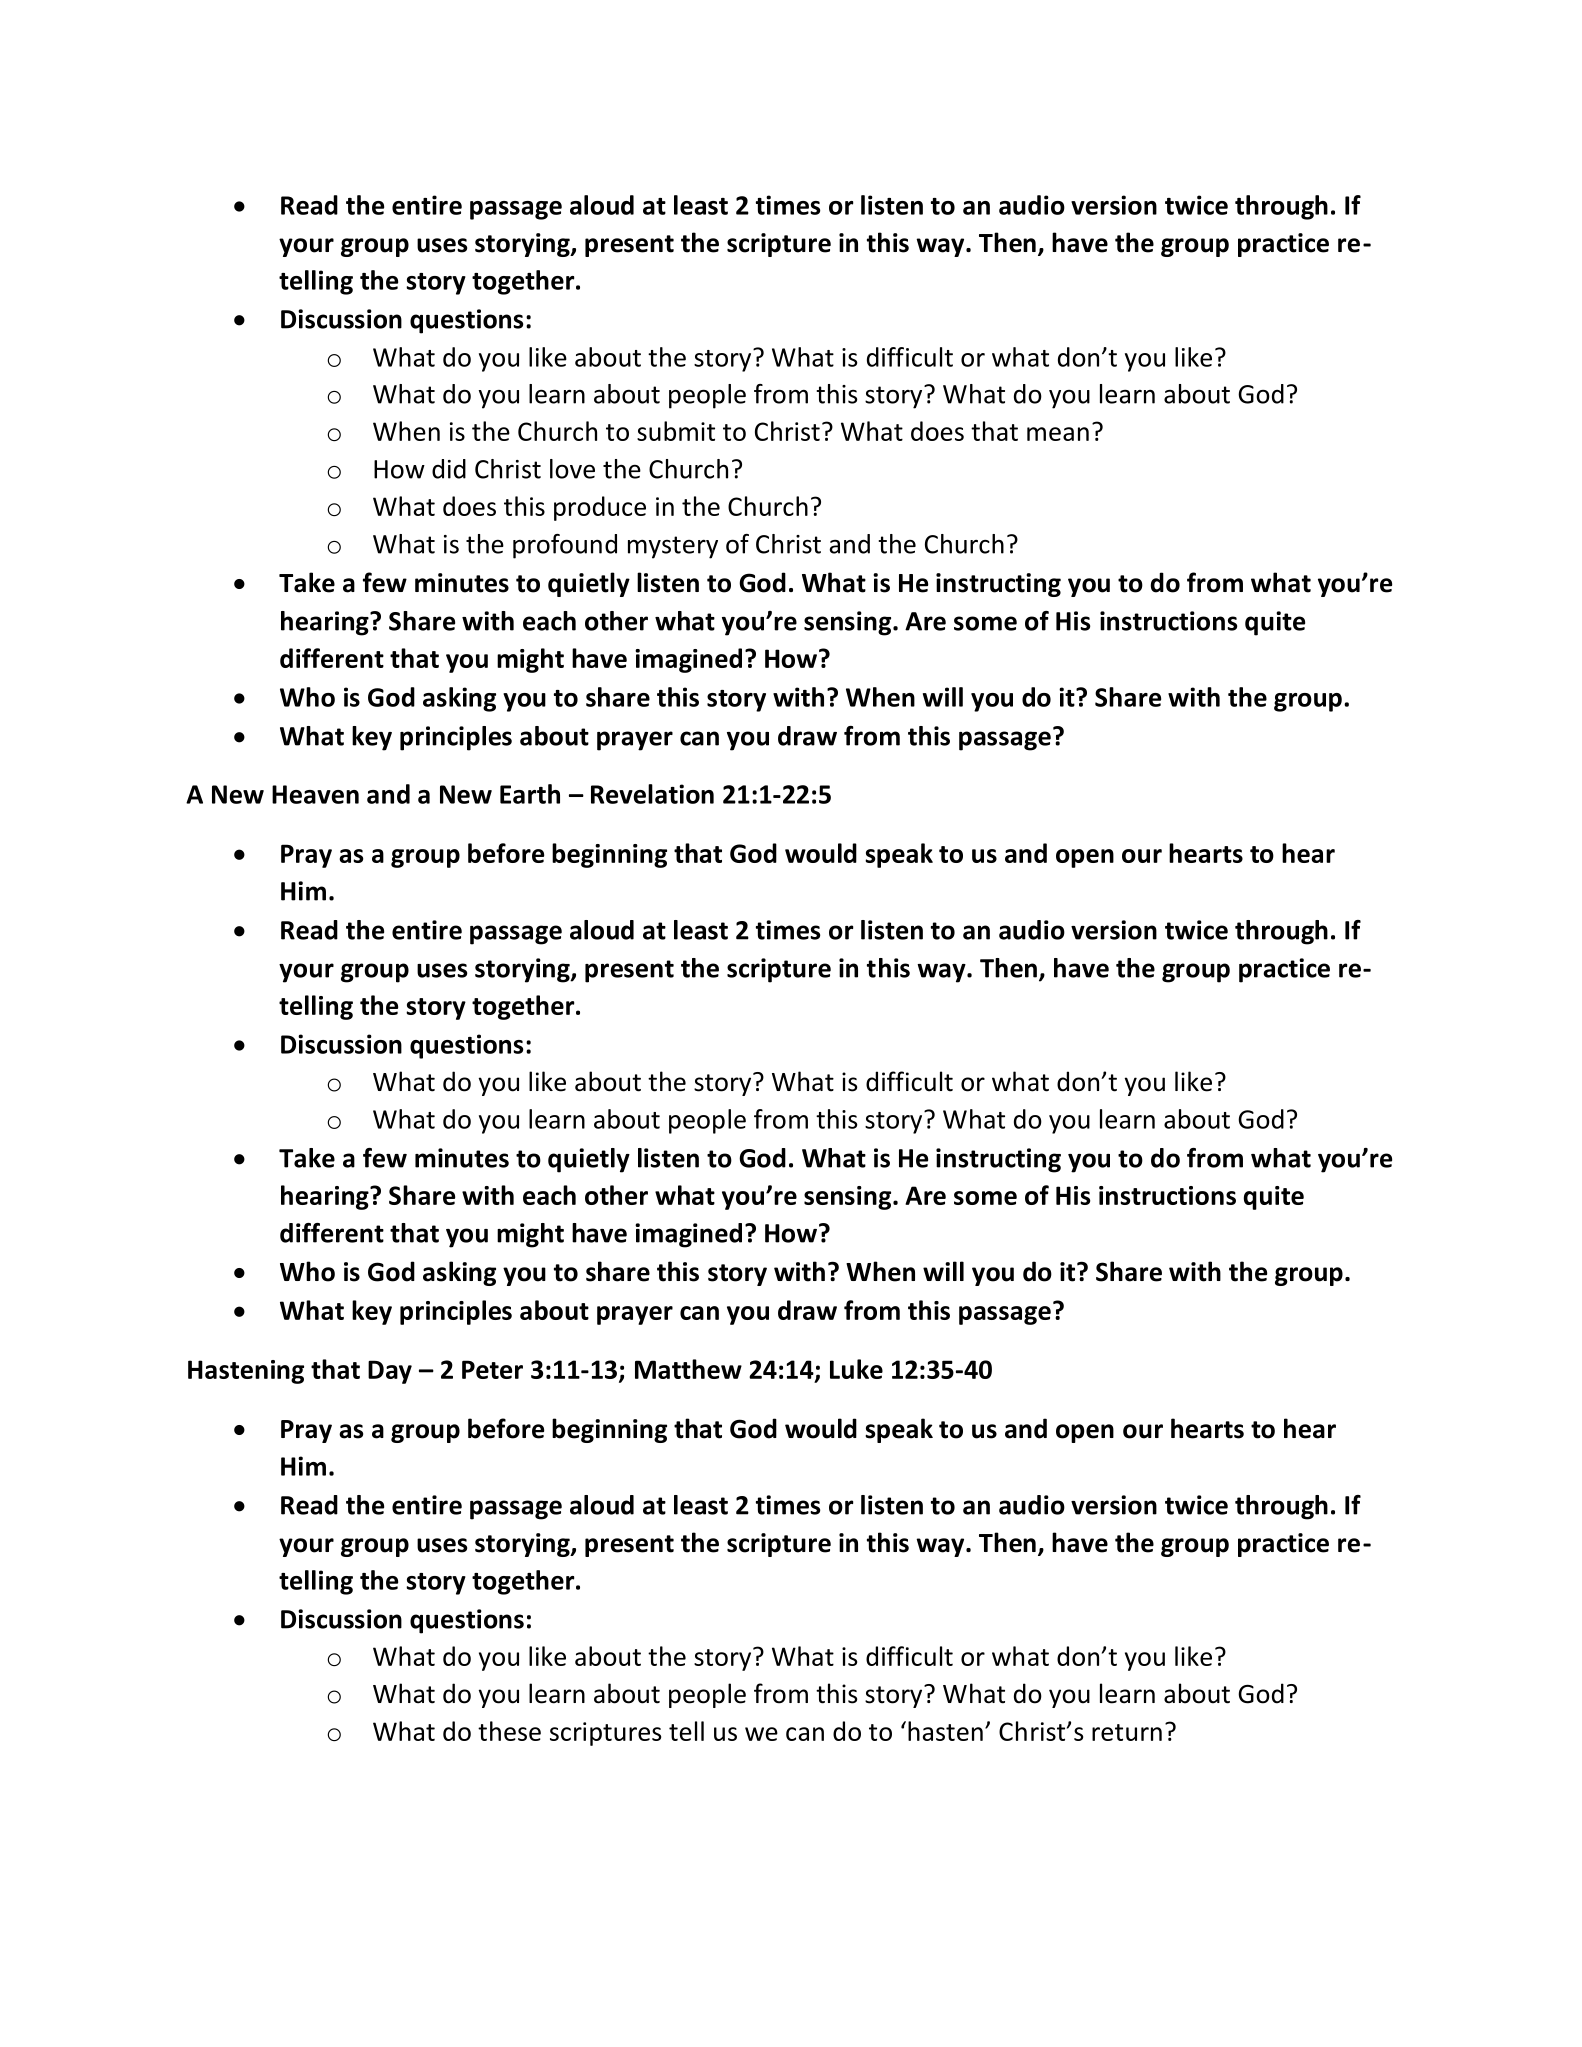 The height and width of the screenshot is (2047, 1582). What do you see at coordinates (315, 794) in the screenshot?
I see `Heaven` at bounding box center [315, 794].
